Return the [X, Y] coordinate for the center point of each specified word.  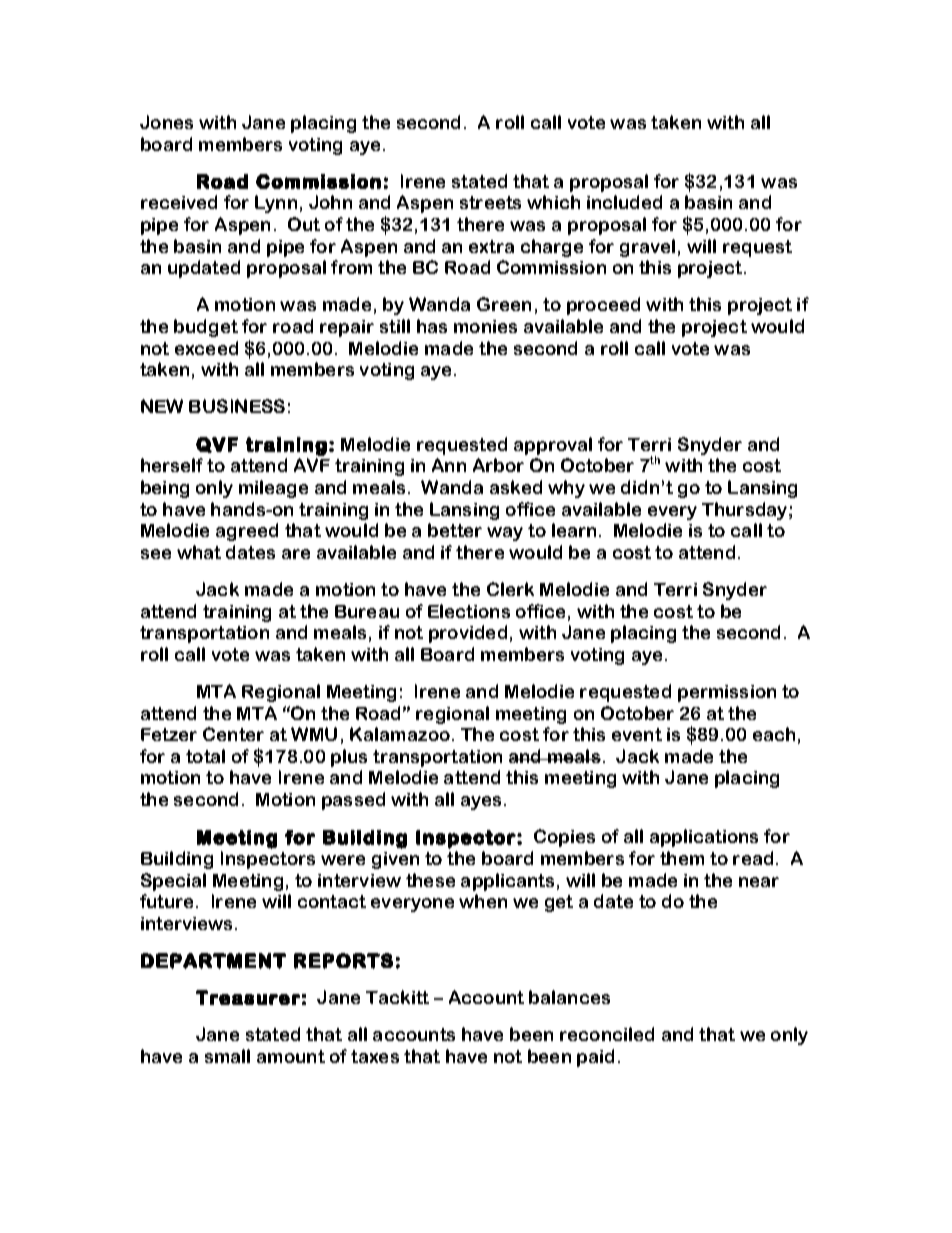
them [682, 858]
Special [173, 882]
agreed [247, 532]
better [455, 530]
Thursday [746, 511]
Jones [166, 122]
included [624, 202]
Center [233, 734]
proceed [603, 306]
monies [485, 326]
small [227, 1056]
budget [206, 328]
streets [490, 202]
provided [468, 634]
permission [727, 693]
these [430, 880]
